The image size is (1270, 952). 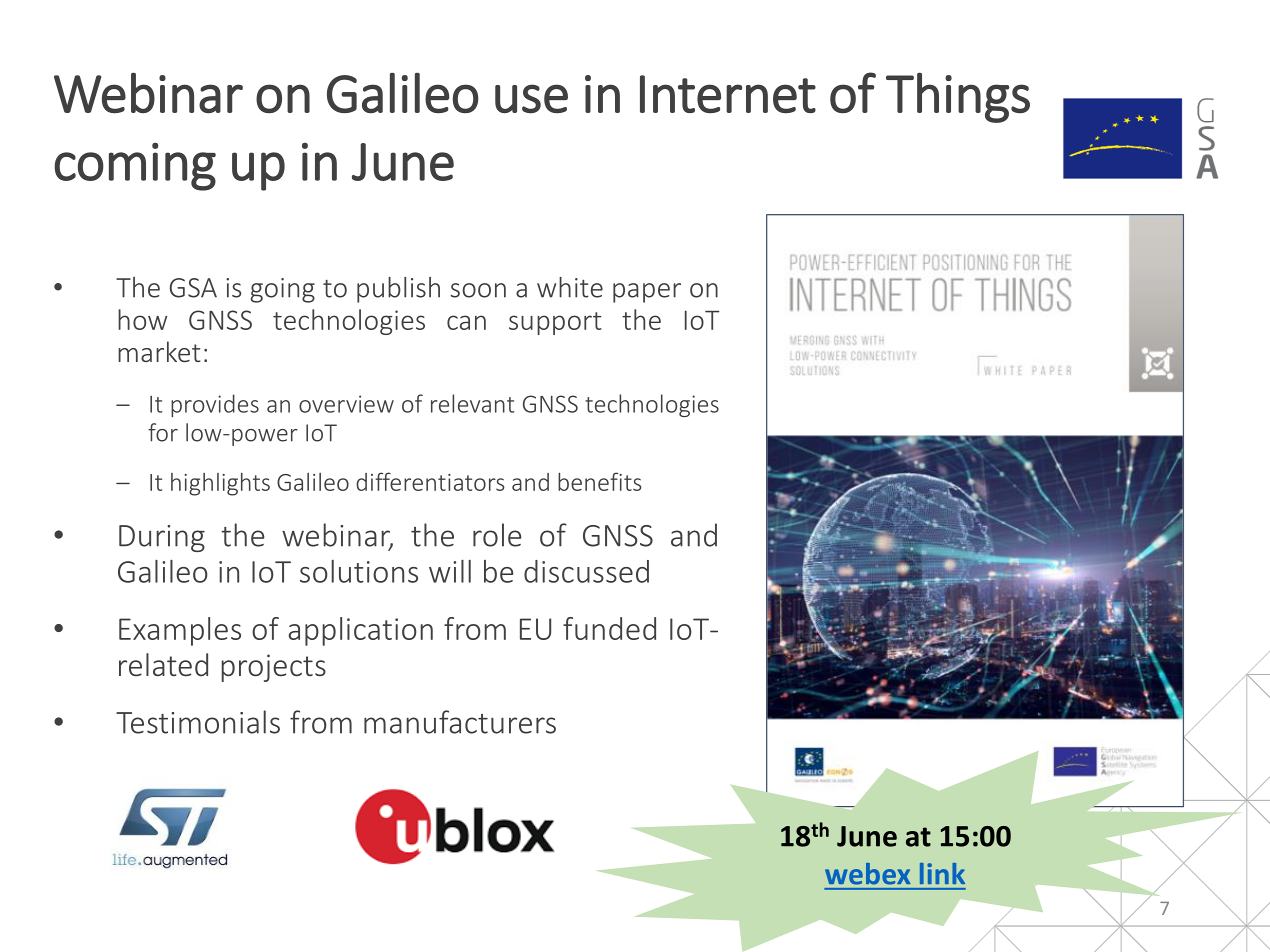 I want to click on Testimonials, so click(x=198, y=722).
